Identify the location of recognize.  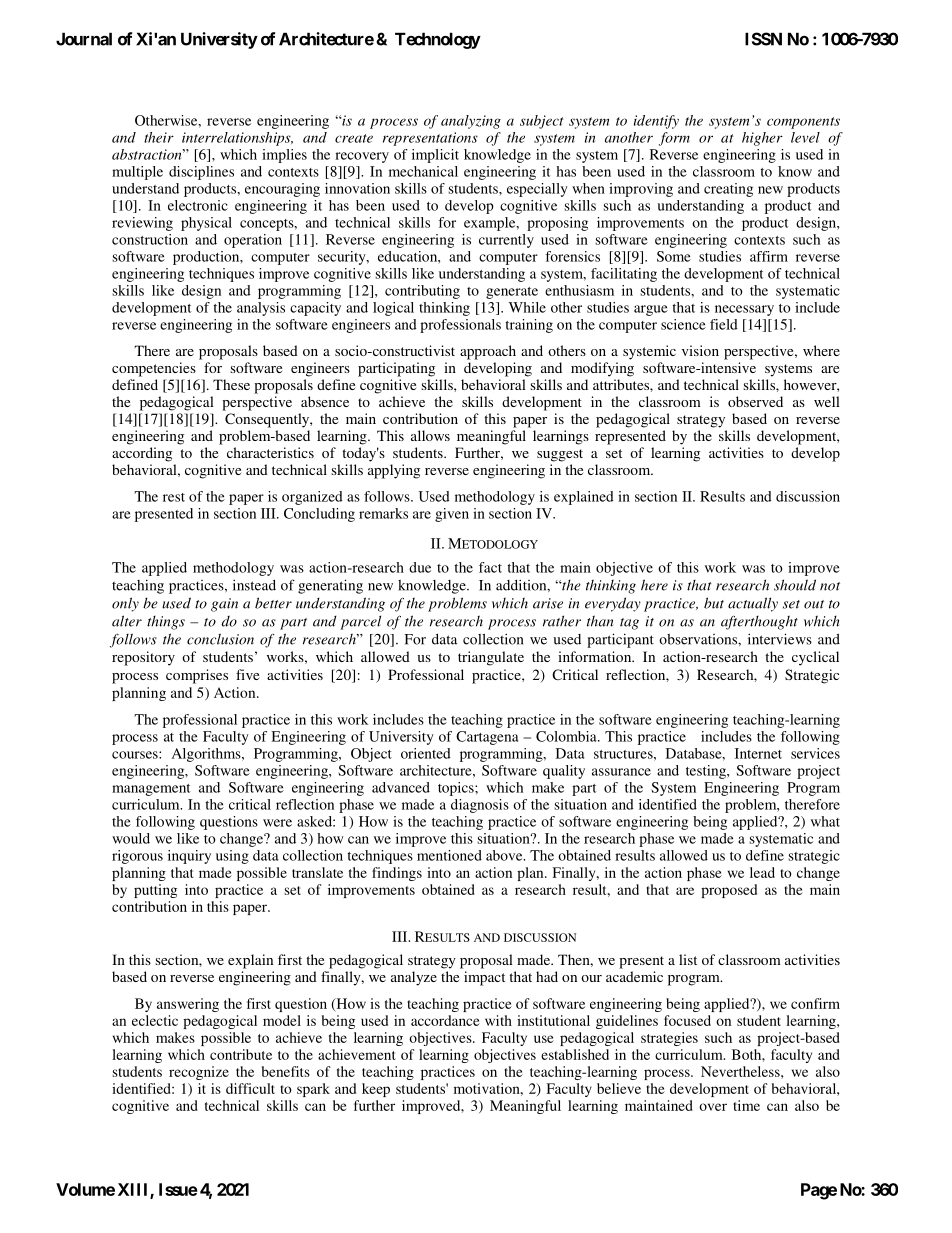
(199, 1073).
